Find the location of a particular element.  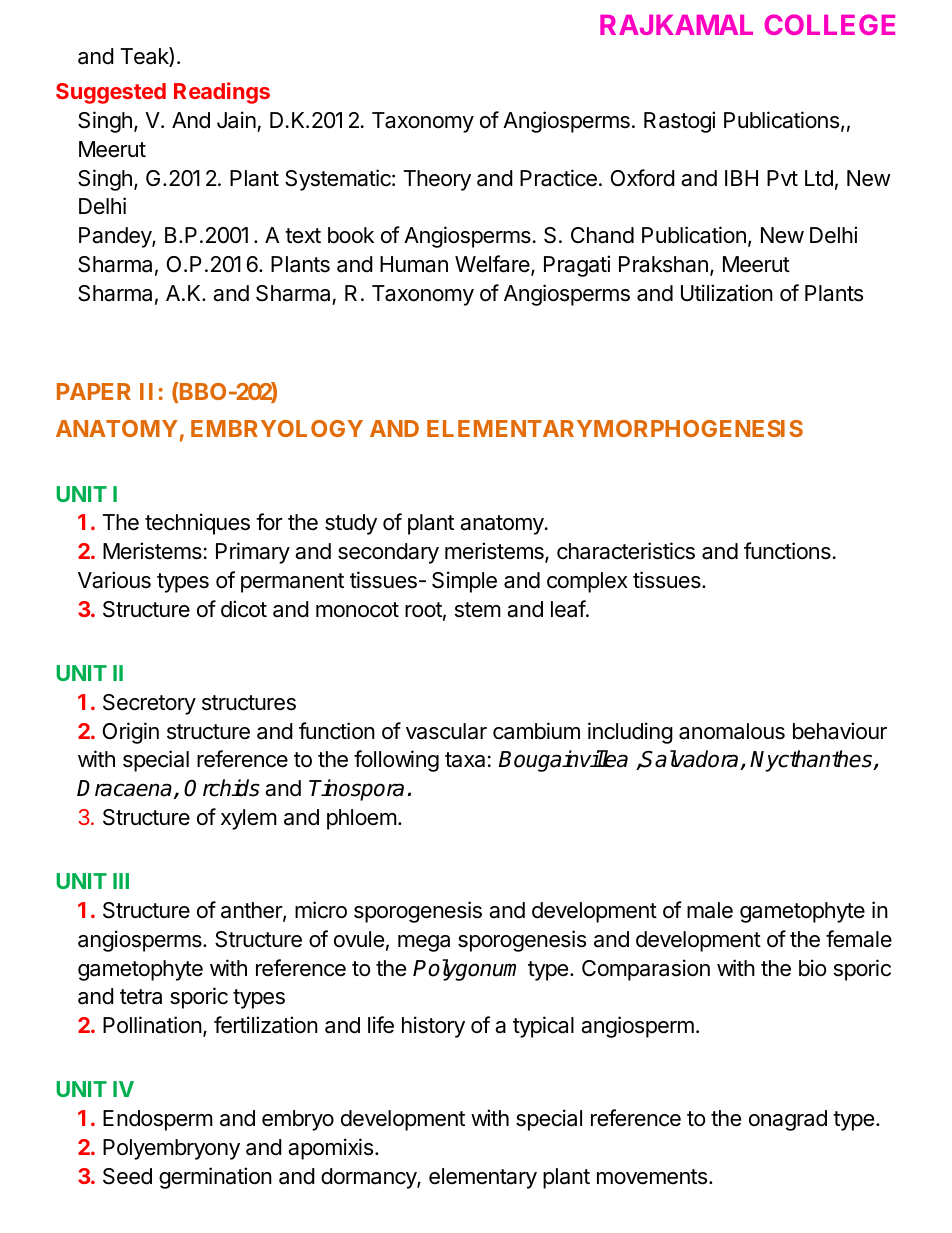

history is located at coordinates (433, 1027).
